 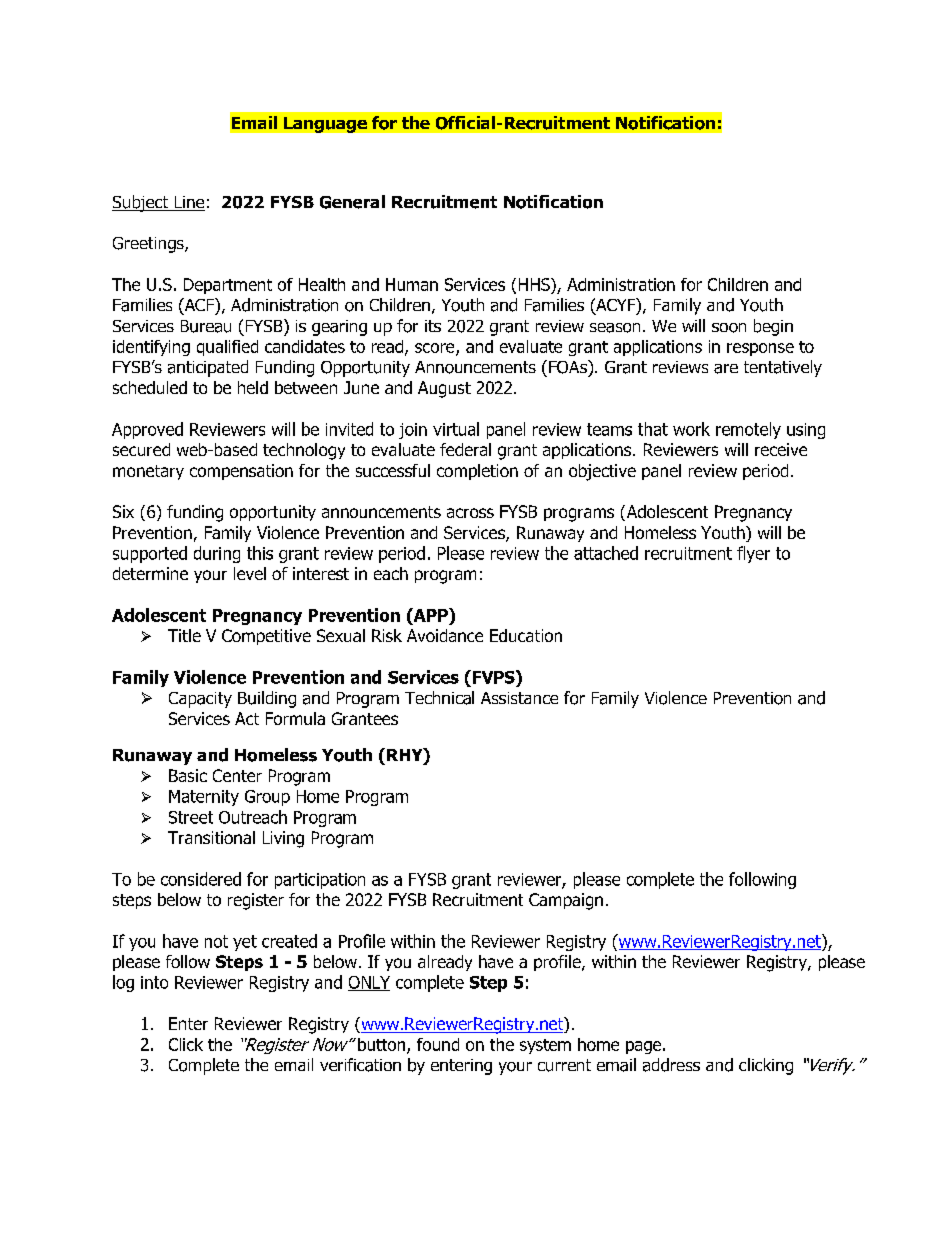 I want to click on found, so click(x=438, y=1044).
